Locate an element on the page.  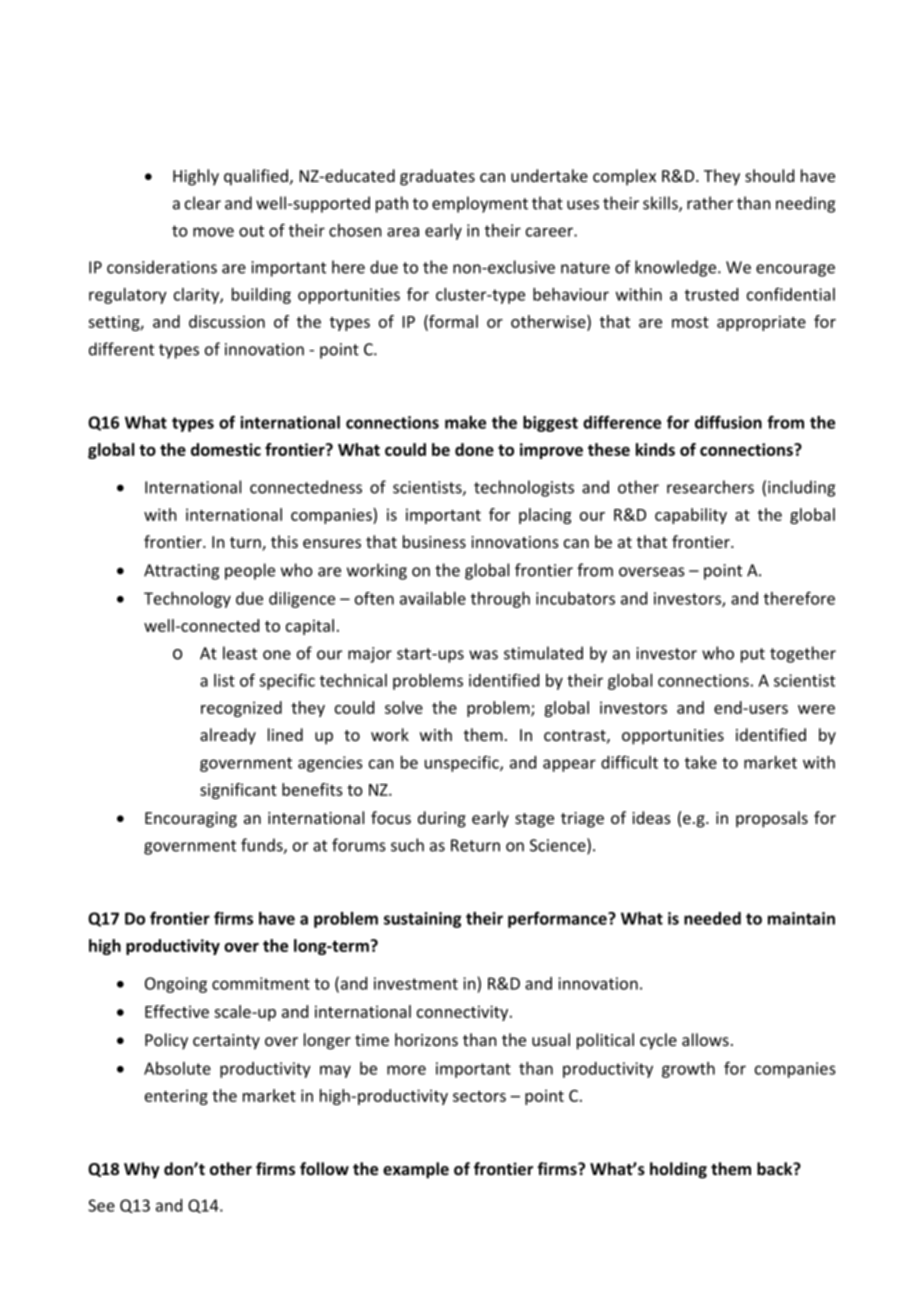
Attracting is located at coordinates (181, 572).
